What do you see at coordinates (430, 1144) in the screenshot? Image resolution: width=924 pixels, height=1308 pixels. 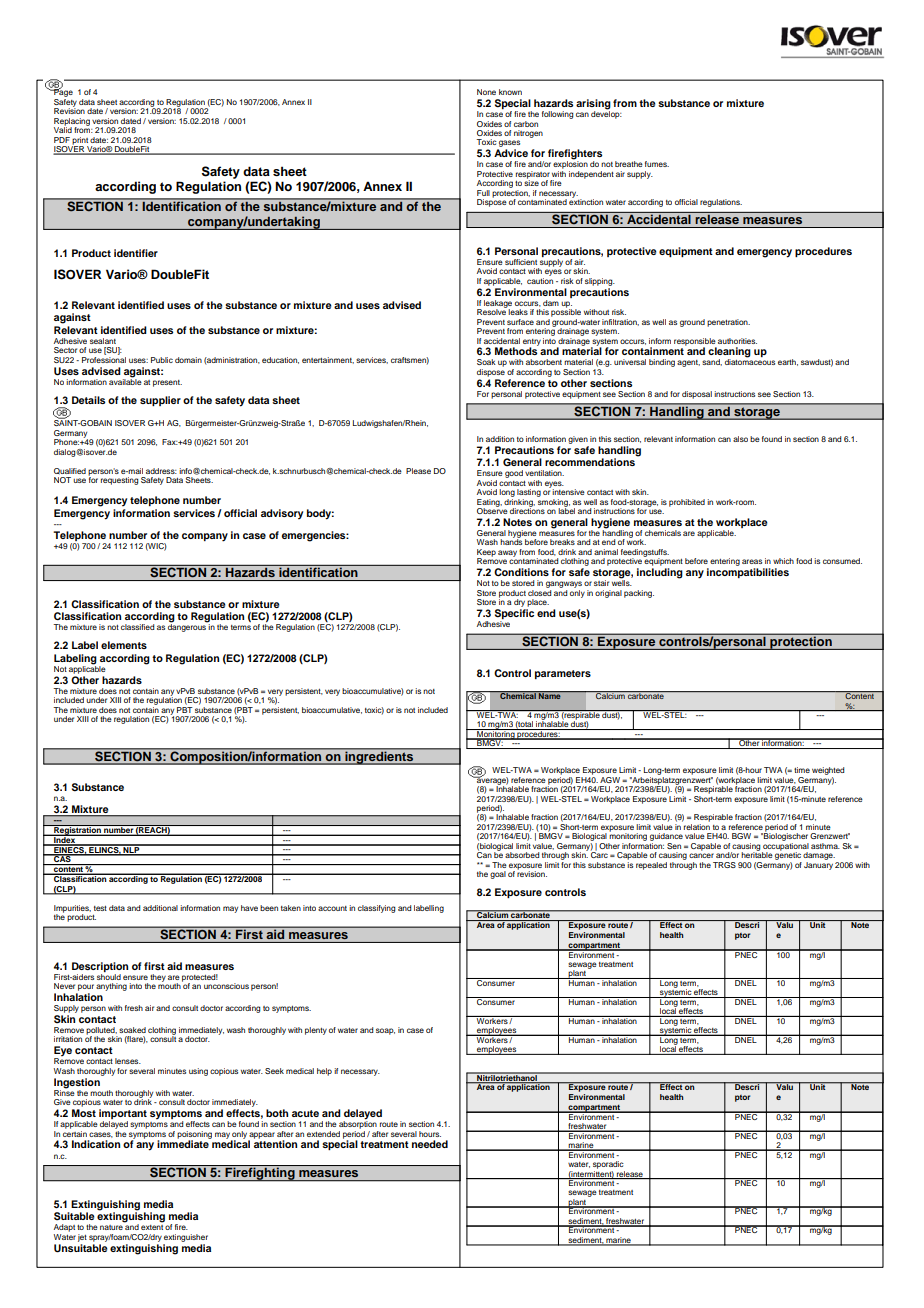 I see `needed` at bounding box center [430, 1144].
